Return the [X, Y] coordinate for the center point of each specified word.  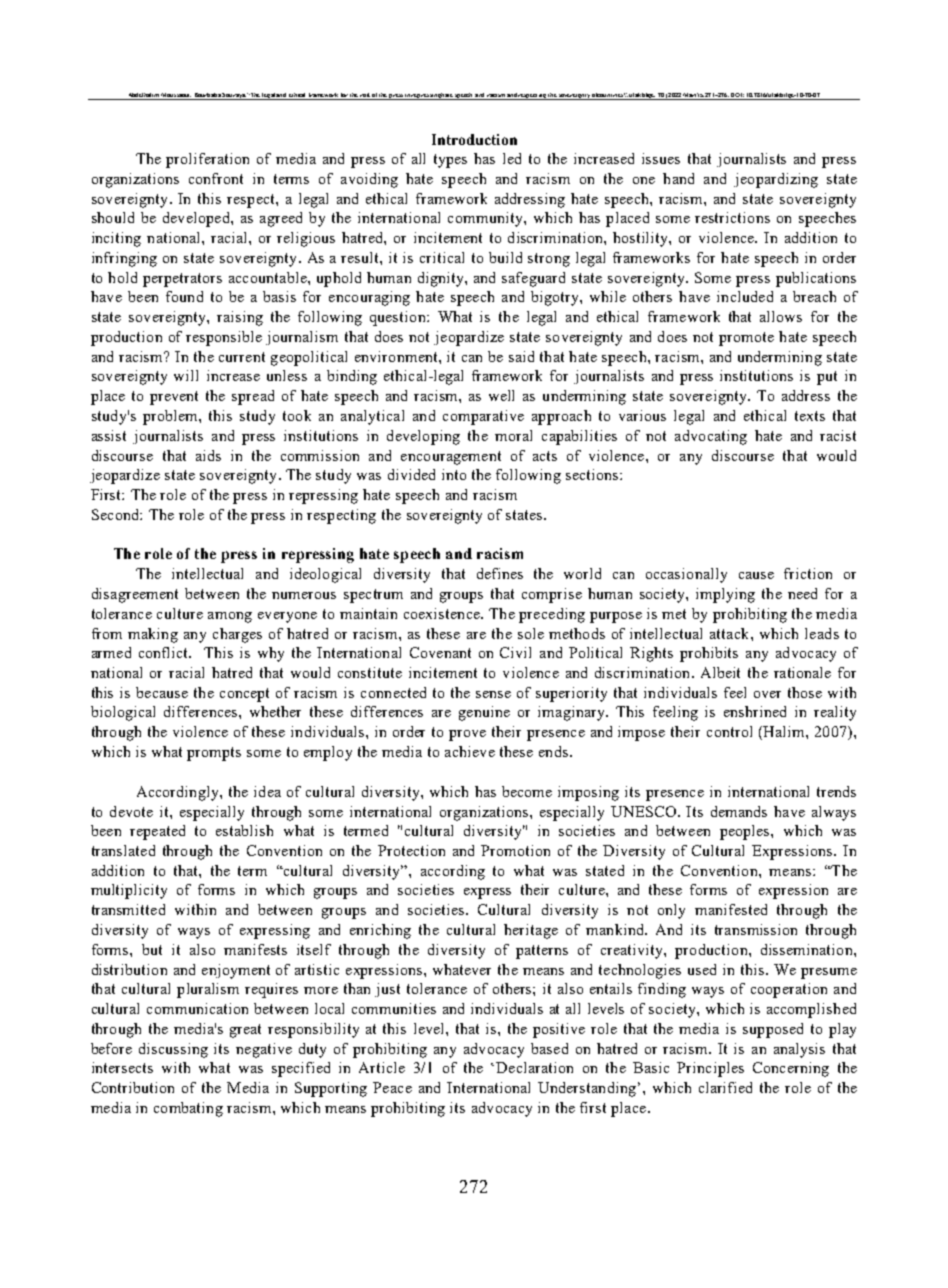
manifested [731, 909]
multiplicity [129, 891]
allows [781, 316]
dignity [442, 279]
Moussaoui [176, 95]
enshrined [755, 711]
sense [493, 694]
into [454, 474]
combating [188, 1109]
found [184, 296]
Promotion [515, 850]
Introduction [474, 139]
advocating [711, 437]
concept [244, 695]
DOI [737, 95]
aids [208, 455]
